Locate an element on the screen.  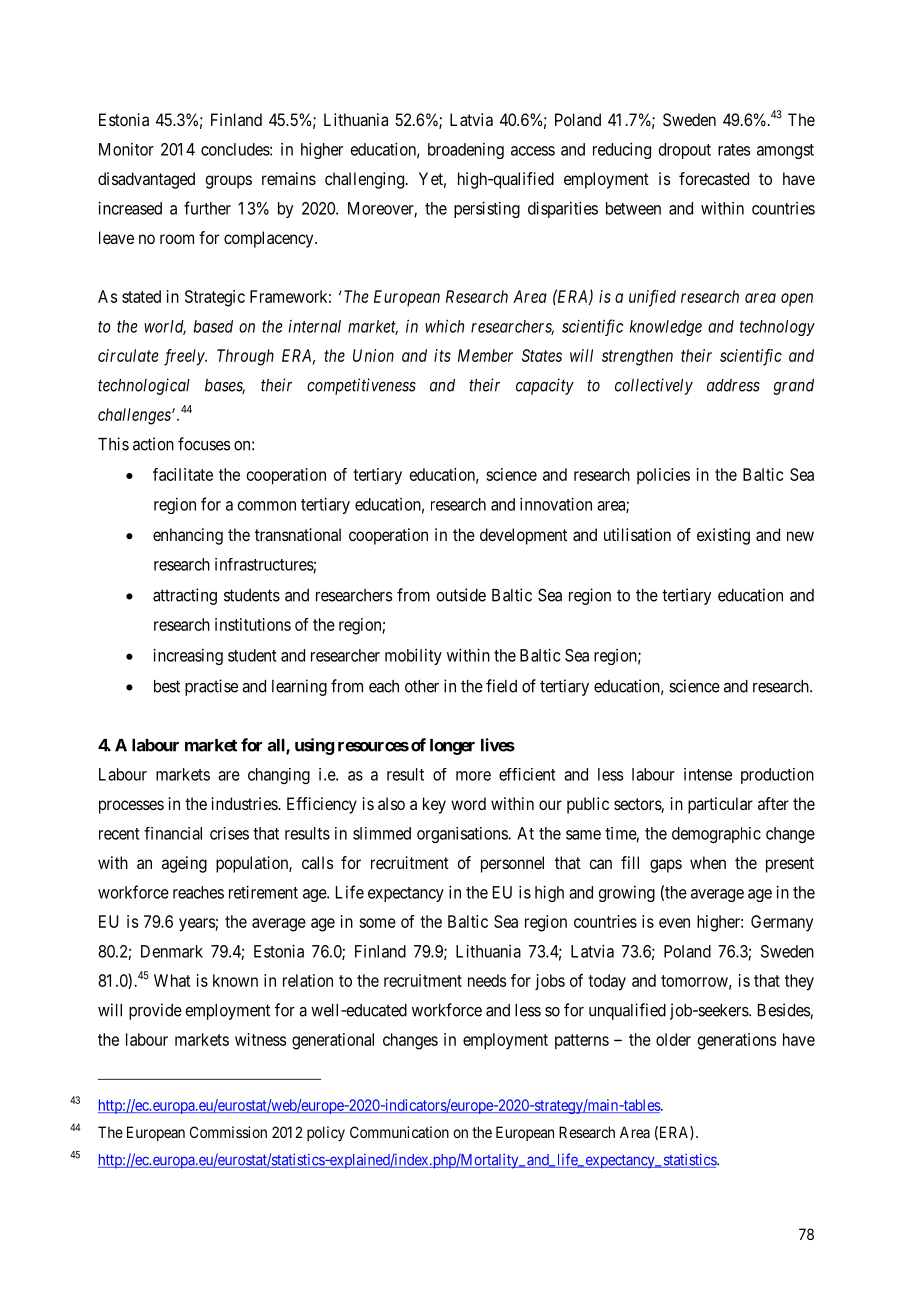
forecasted is located at coordinates (714, 178).
